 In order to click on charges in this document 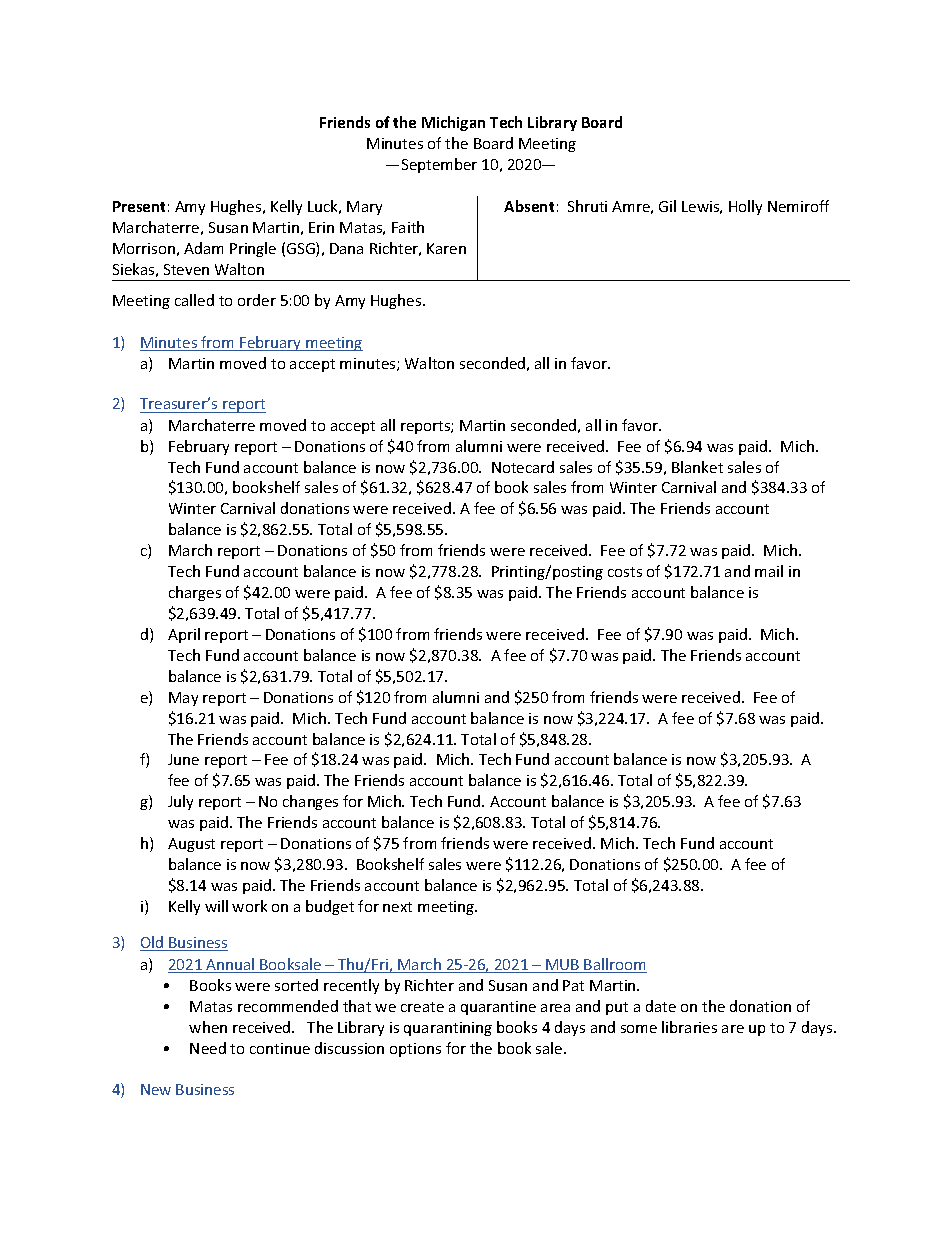, I will do `click(195, 593)`.
